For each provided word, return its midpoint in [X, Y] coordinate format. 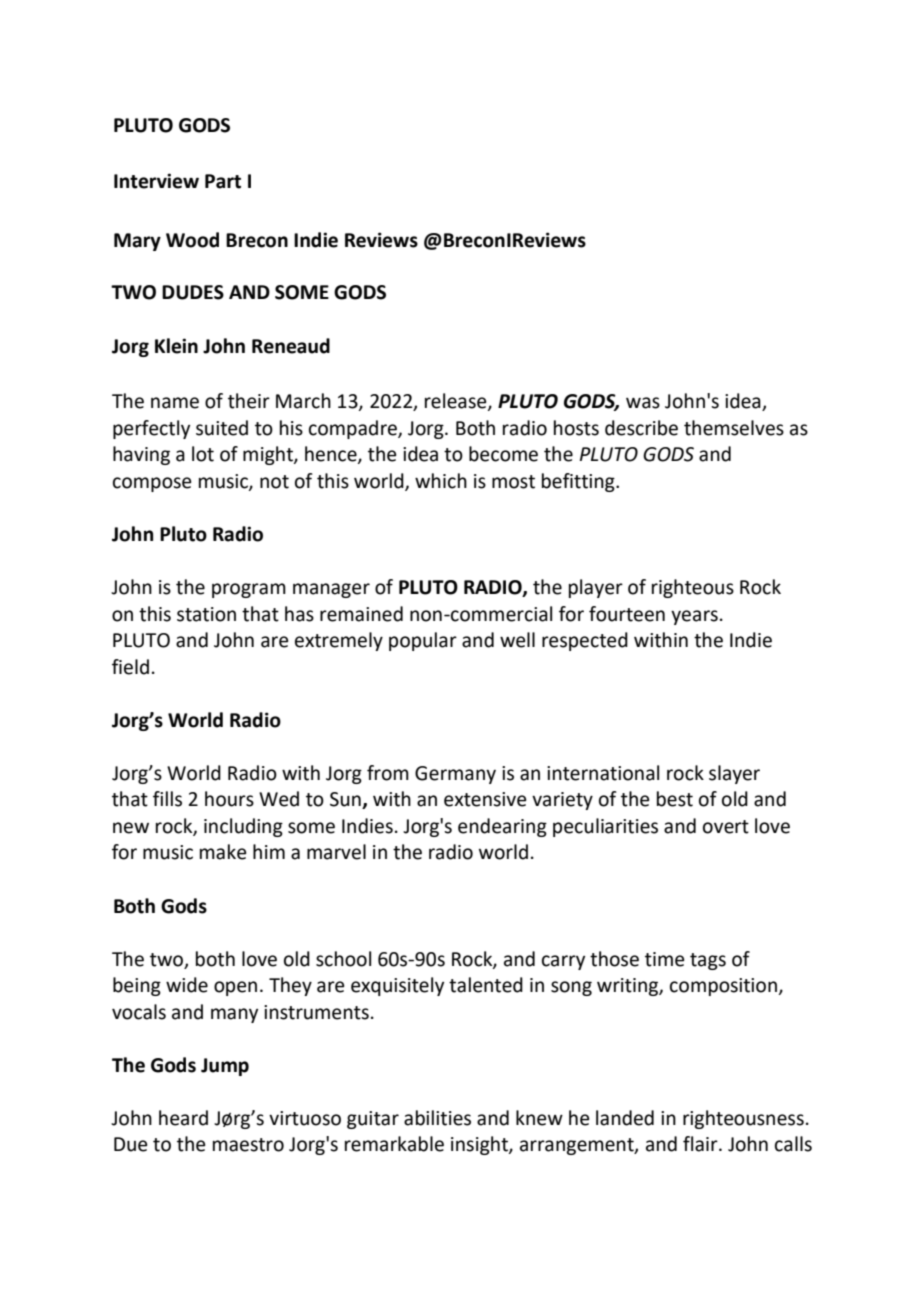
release [457, 402]
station [206, 614]
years [694, 617]
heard [183, 1118]
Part [223, 181]
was [643, 403]
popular [423, 641]
